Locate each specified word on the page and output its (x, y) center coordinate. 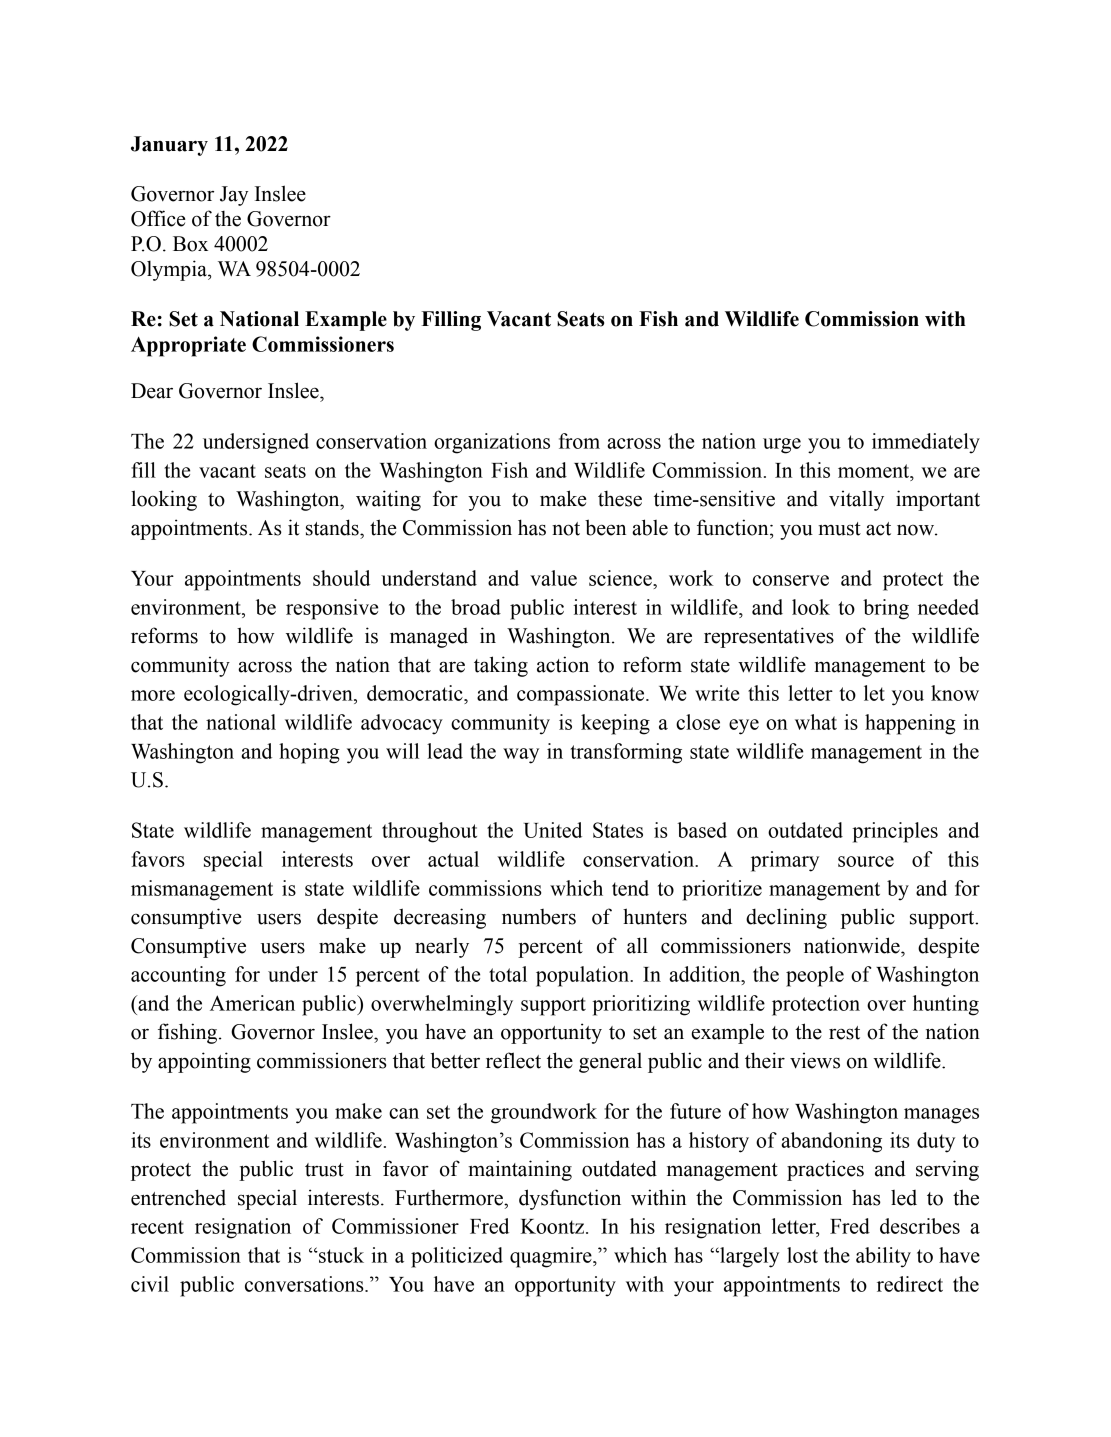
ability (883, 1257)
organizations (492, 443)
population (583, 976)
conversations (305, 1284)
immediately (926, 443)
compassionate (582, 695)
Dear (152, 391)
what (816, 722)
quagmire (552, 1257)
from (579, 441)
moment (875, 471)
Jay (234, 196)
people (815, 976)
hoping (309, 753)
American (252, 1003)
